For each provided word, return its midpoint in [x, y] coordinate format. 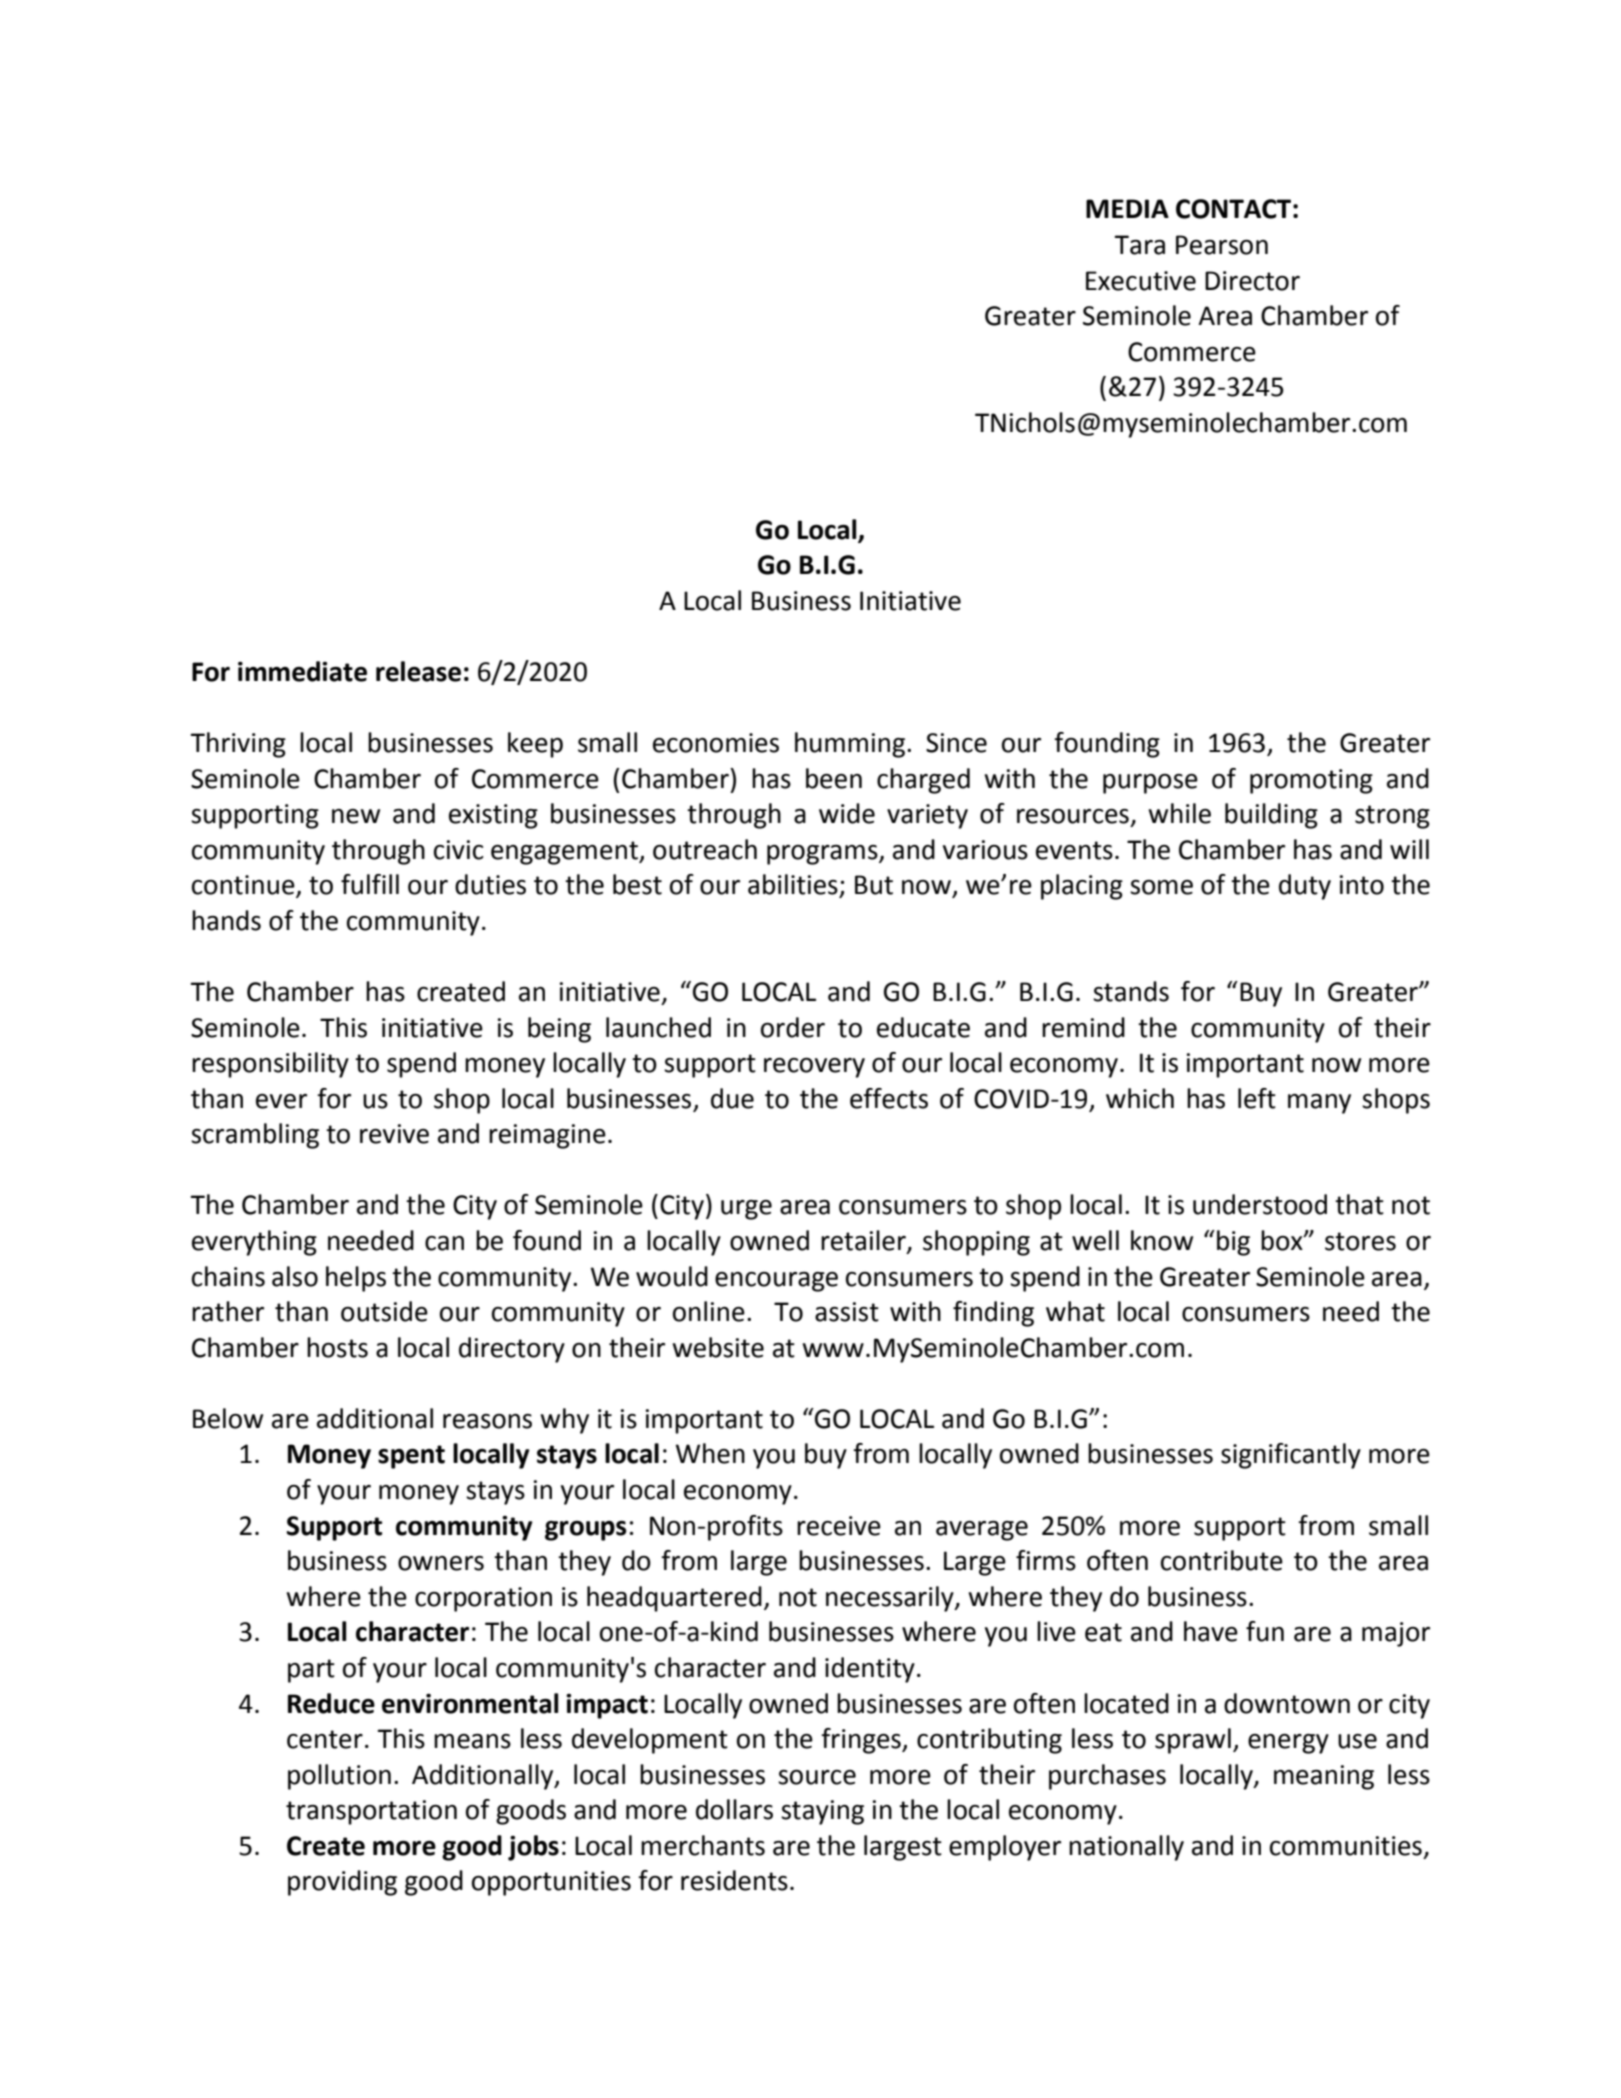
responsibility [270, 1065]
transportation [371, 1812]
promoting [1311, 781]
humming [851, 745]
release [418, 671]
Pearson [1222, 245]
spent [411, 1457]
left [1257, 1098]
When [710, 1453]
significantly [1291, 1456]
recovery [814, 1068]
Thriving [238, 745]
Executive [1141, 281]
